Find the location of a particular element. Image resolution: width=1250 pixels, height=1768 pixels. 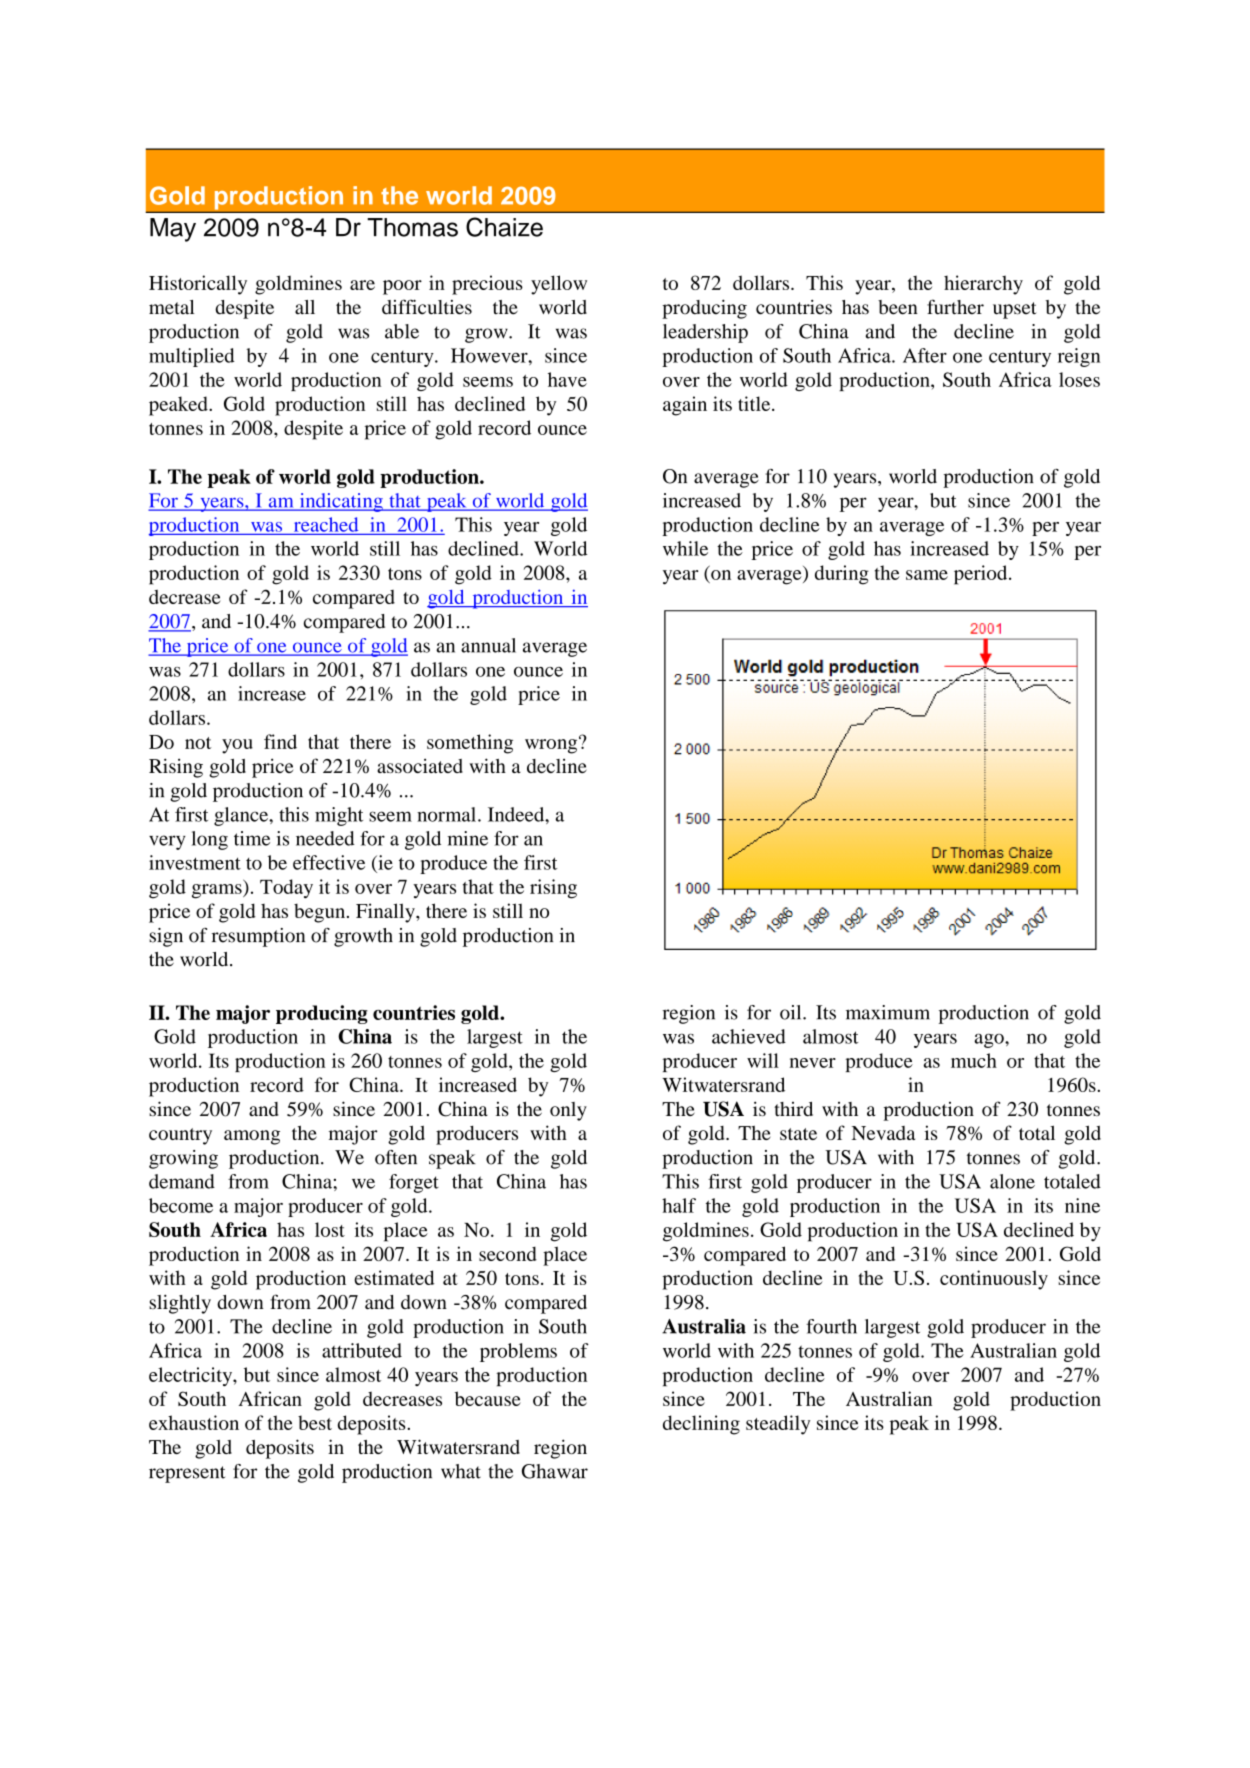

best is located at coordinates (315, 1422).
